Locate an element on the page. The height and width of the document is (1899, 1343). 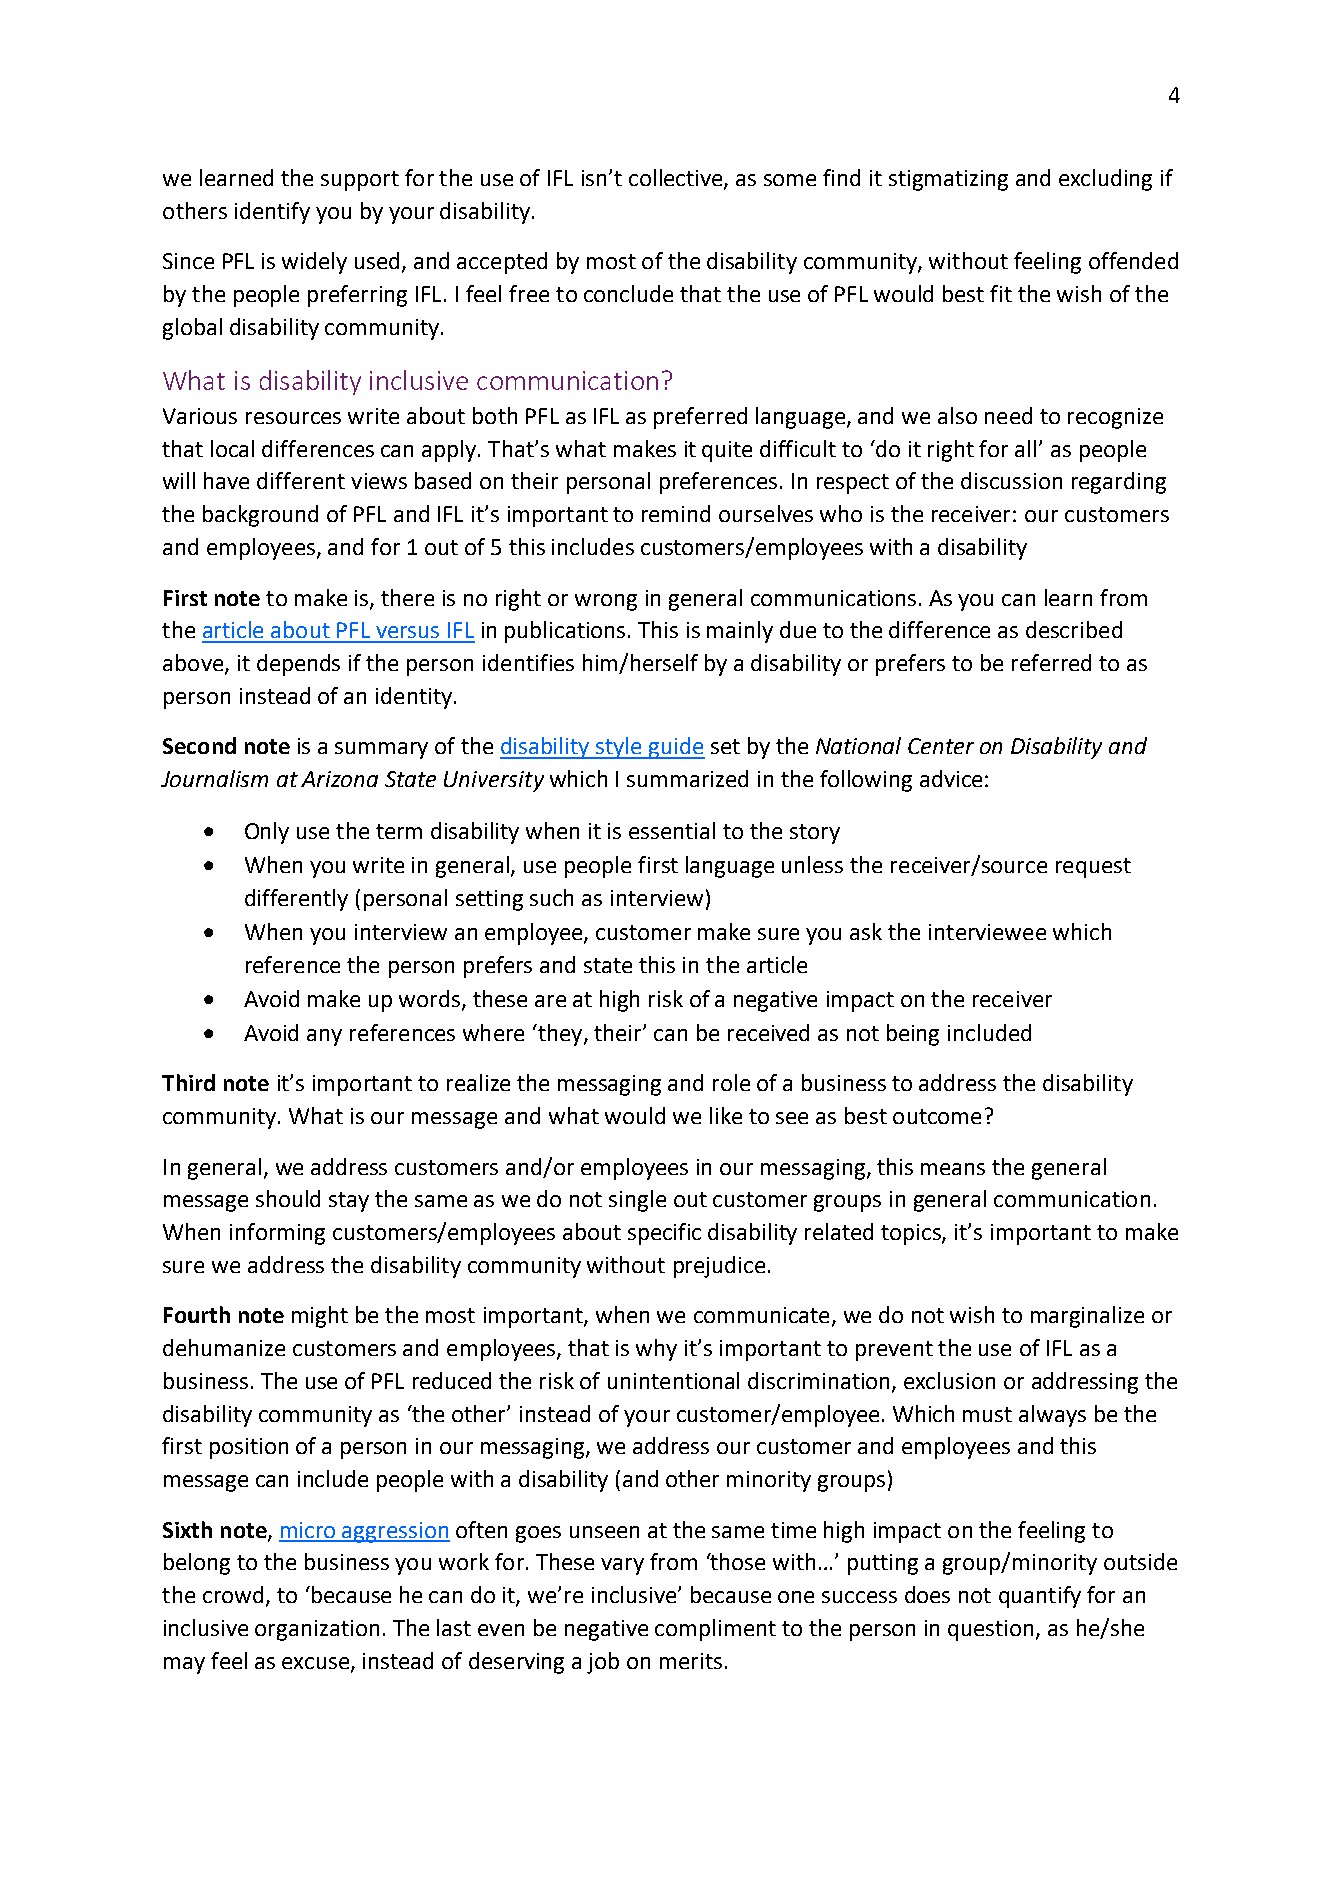
Arizona is located at coordinates (339, 779).
